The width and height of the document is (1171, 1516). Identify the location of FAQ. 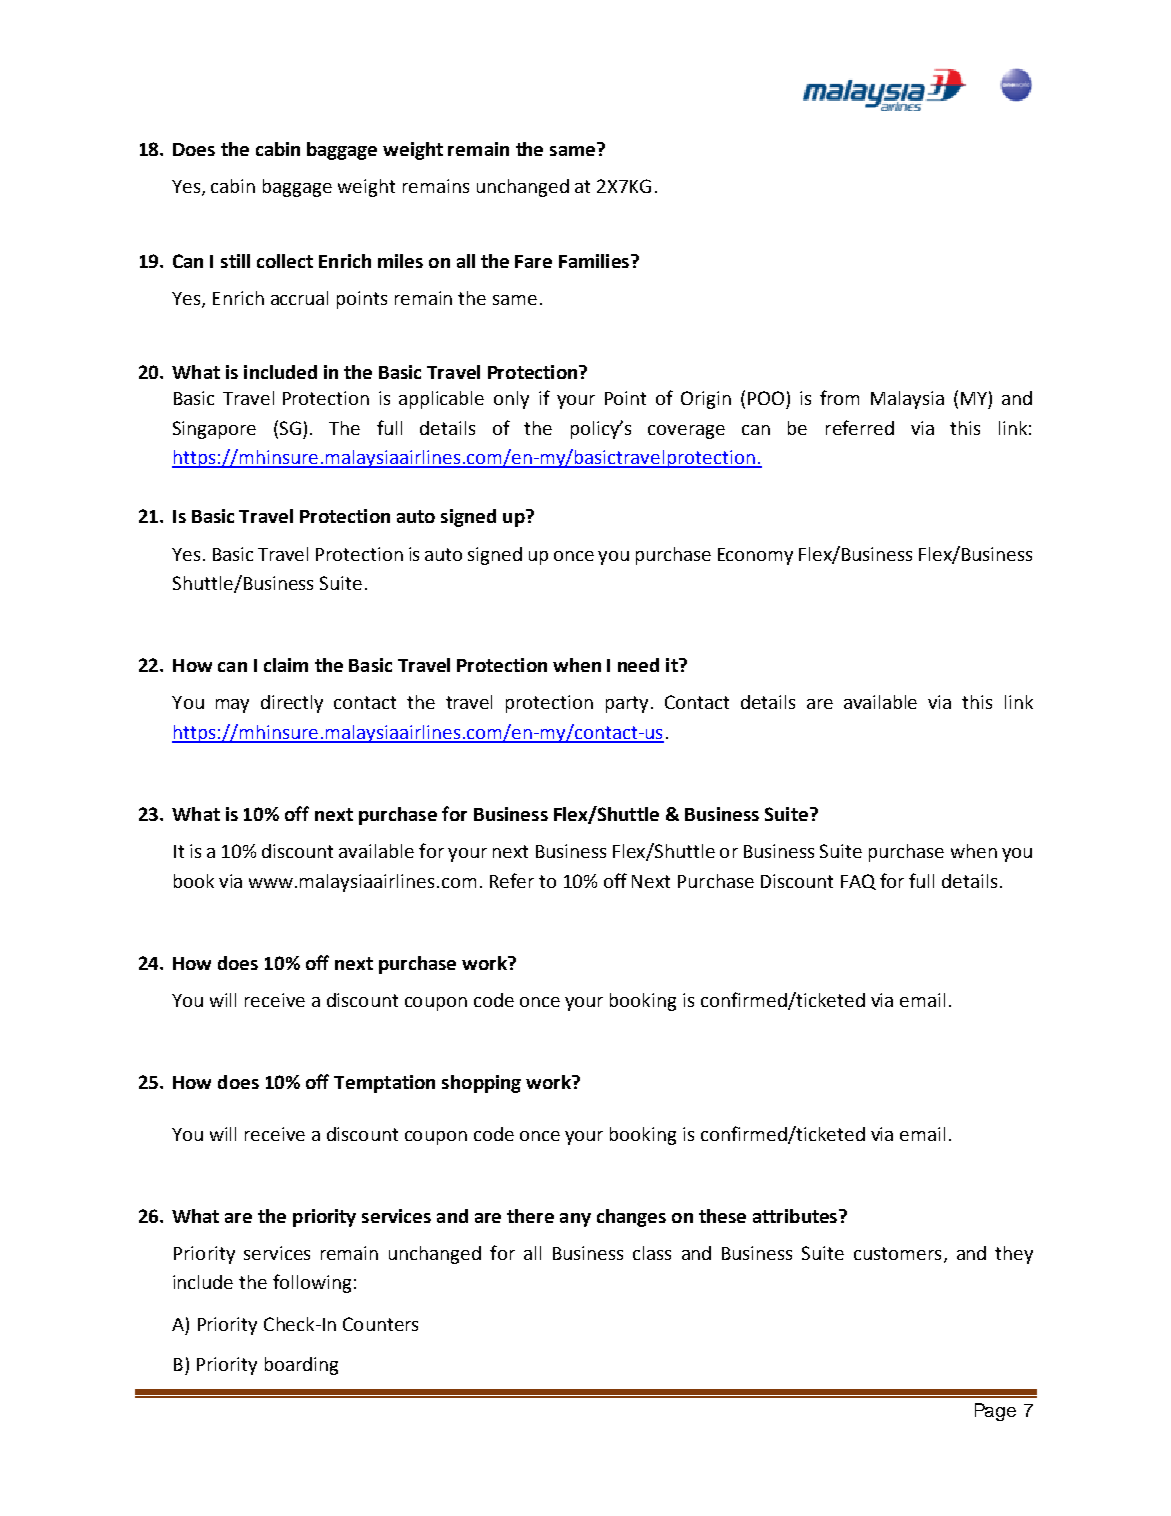
(858, 882).
